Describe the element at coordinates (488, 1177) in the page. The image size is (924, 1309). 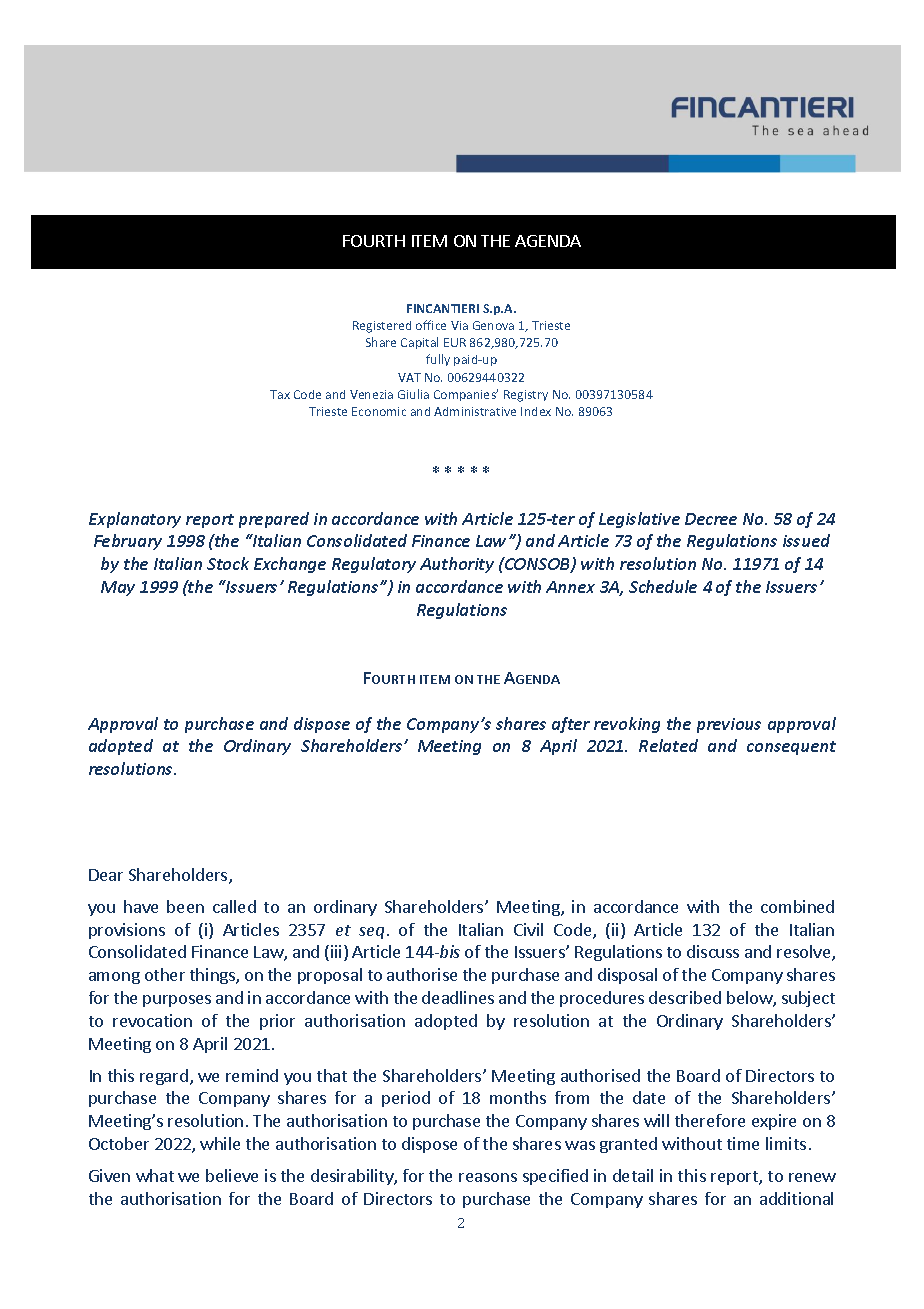
I see `reasons` at that location.
